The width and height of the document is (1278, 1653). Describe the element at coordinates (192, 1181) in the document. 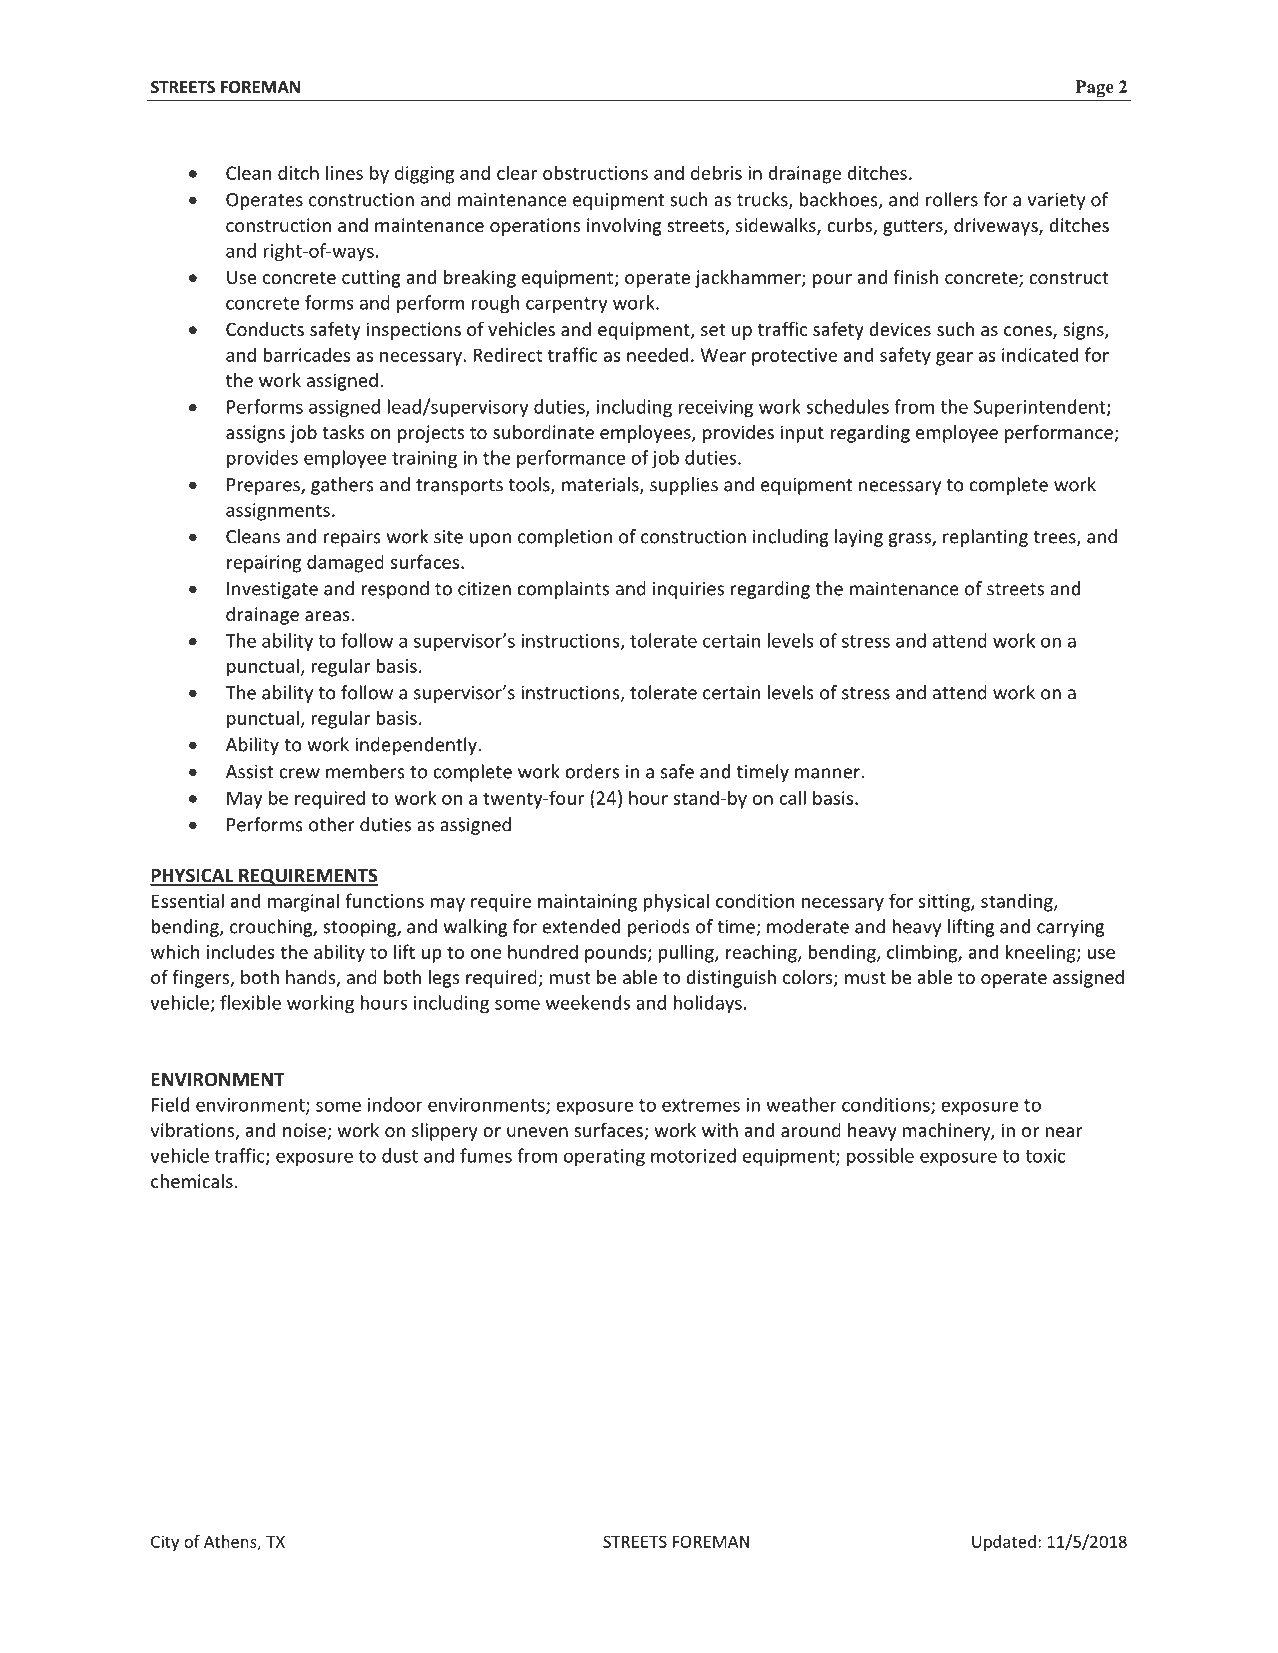

I see `chemicals` at that location.
